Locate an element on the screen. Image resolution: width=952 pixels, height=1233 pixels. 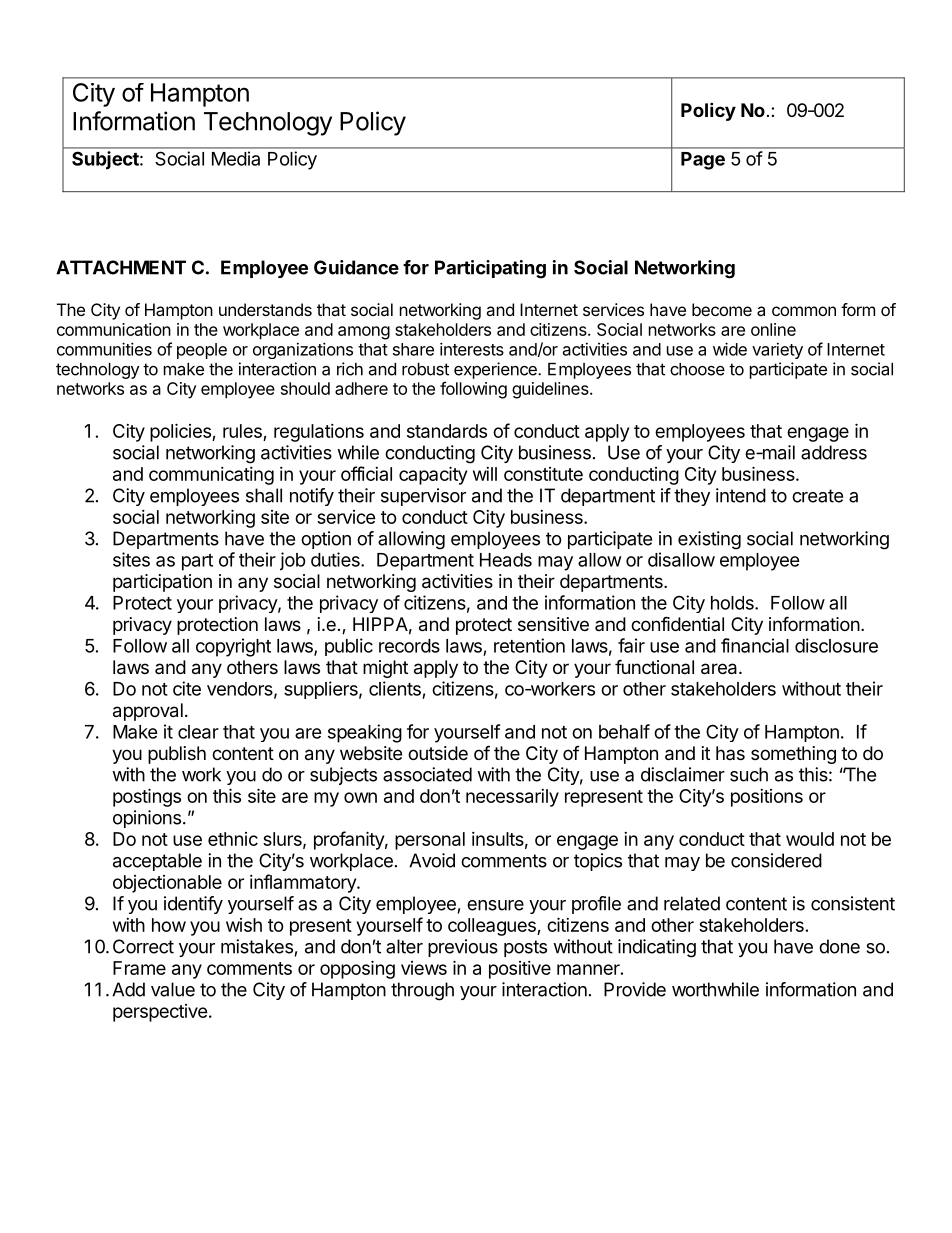
Page is located at coordinates (703, 161).
